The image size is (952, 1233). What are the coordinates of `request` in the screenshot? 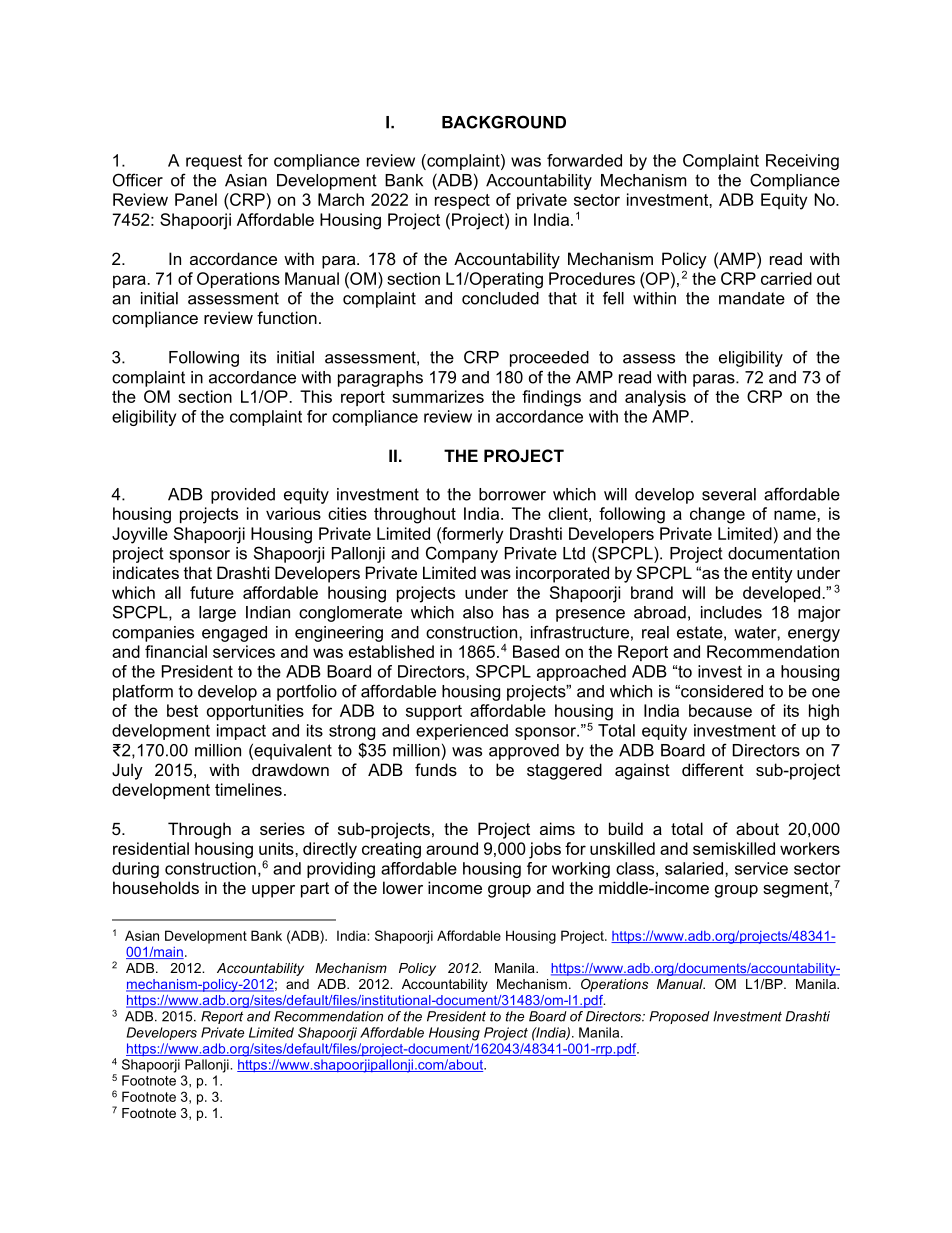 It's located at (214, 162).
